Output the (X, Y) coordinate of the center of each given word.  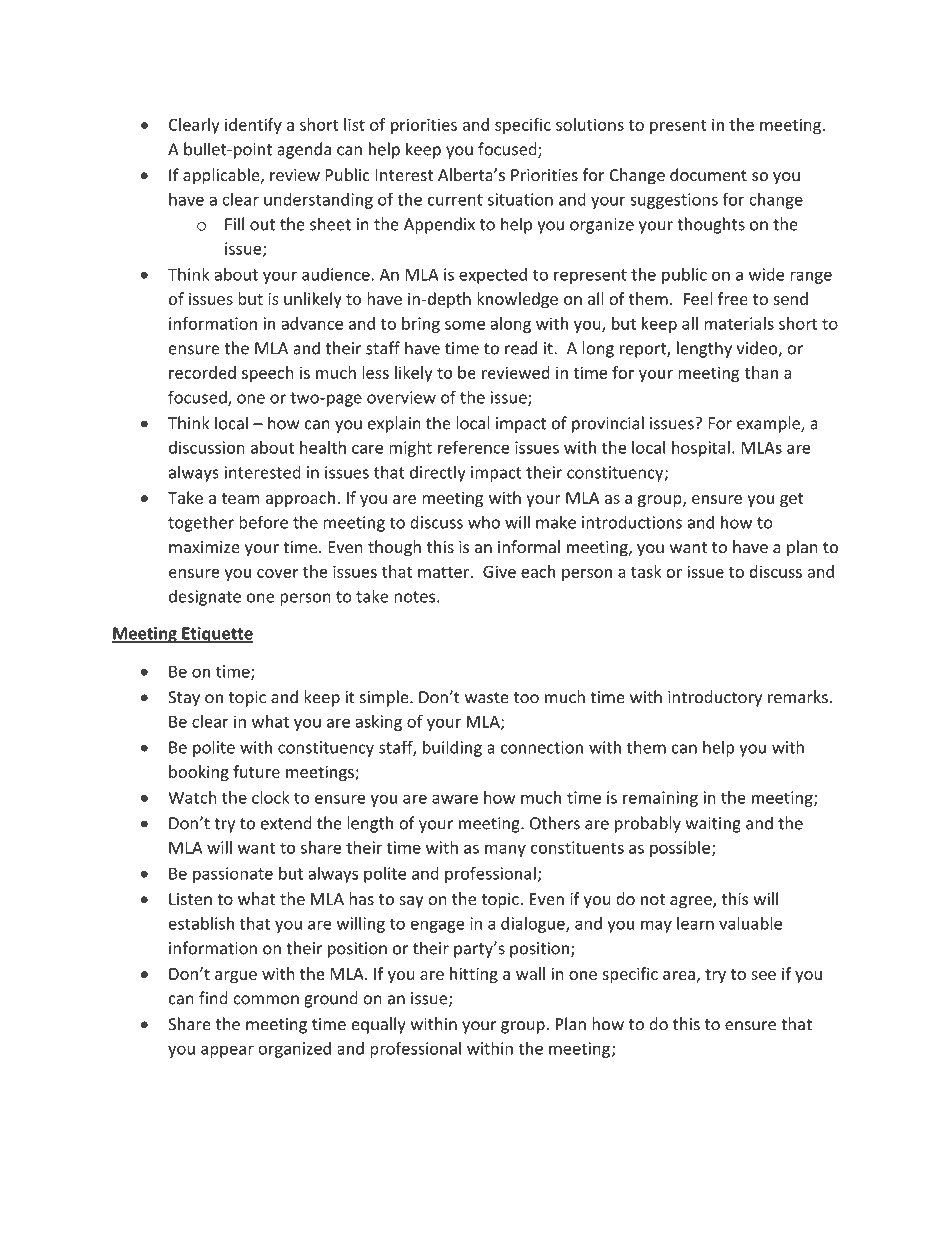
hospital (701, 449)
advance (312, 323)
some (465, 325)
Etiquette (216, 635)
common (266, 1000)
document (708, 174)
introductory (715, 698)
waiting (713, 825)
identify (253, 126)
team (240, 498)
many (505, 851)
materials (739, 323)
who (484, 522)
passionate (233, 875)
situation (520, 199)
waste (487, 698)
